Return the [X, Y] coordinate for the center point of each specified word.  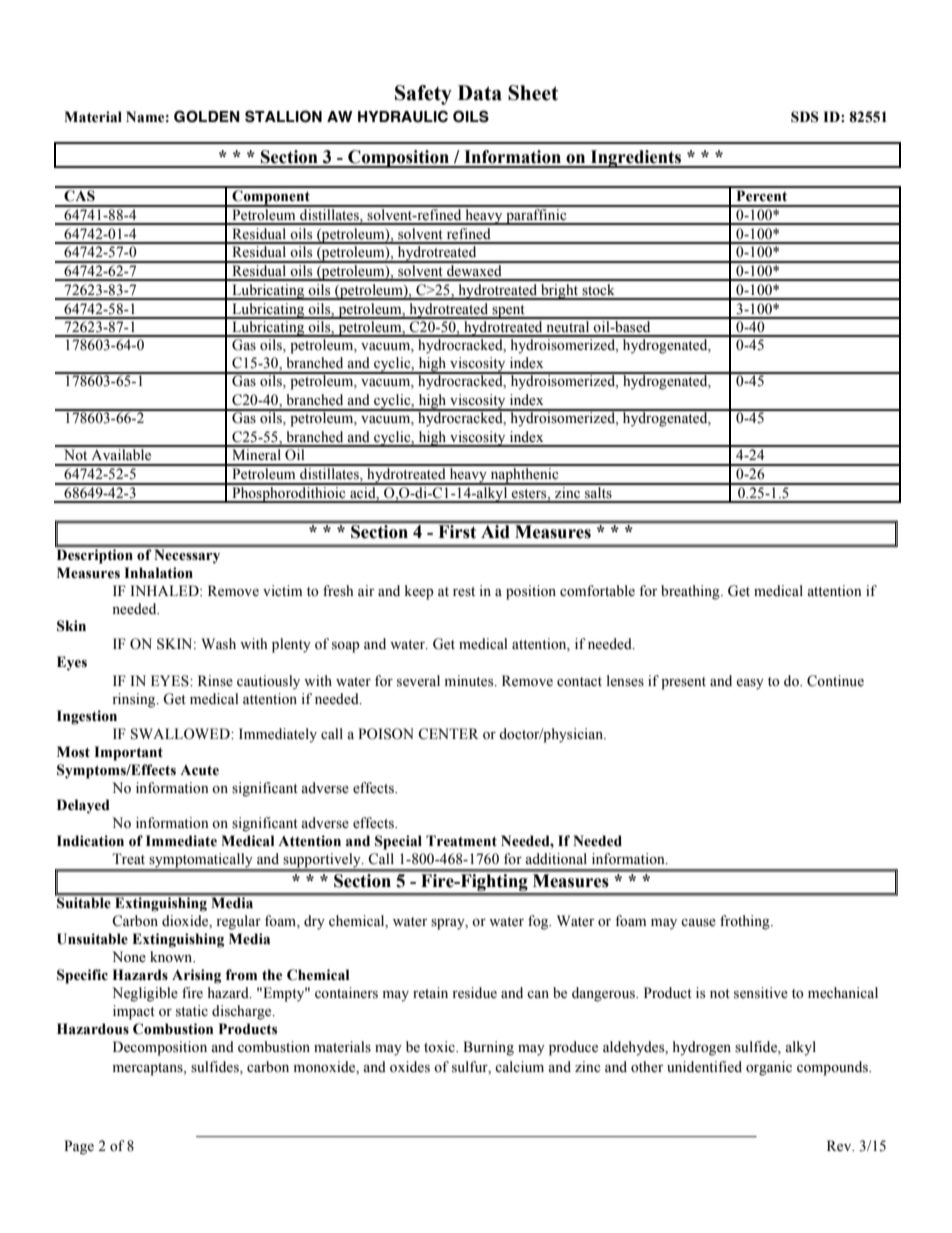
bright [560, 292]
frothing [746, 922]
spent [508, 312]
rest [464, 592]
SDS [805, 117]
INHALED [165, 590]
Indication [90, 841]
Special [398, 842]
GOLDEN [207, 116]
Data [480, 93]
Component [271, 198]
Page [79, 1147]
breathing [691, 592]
